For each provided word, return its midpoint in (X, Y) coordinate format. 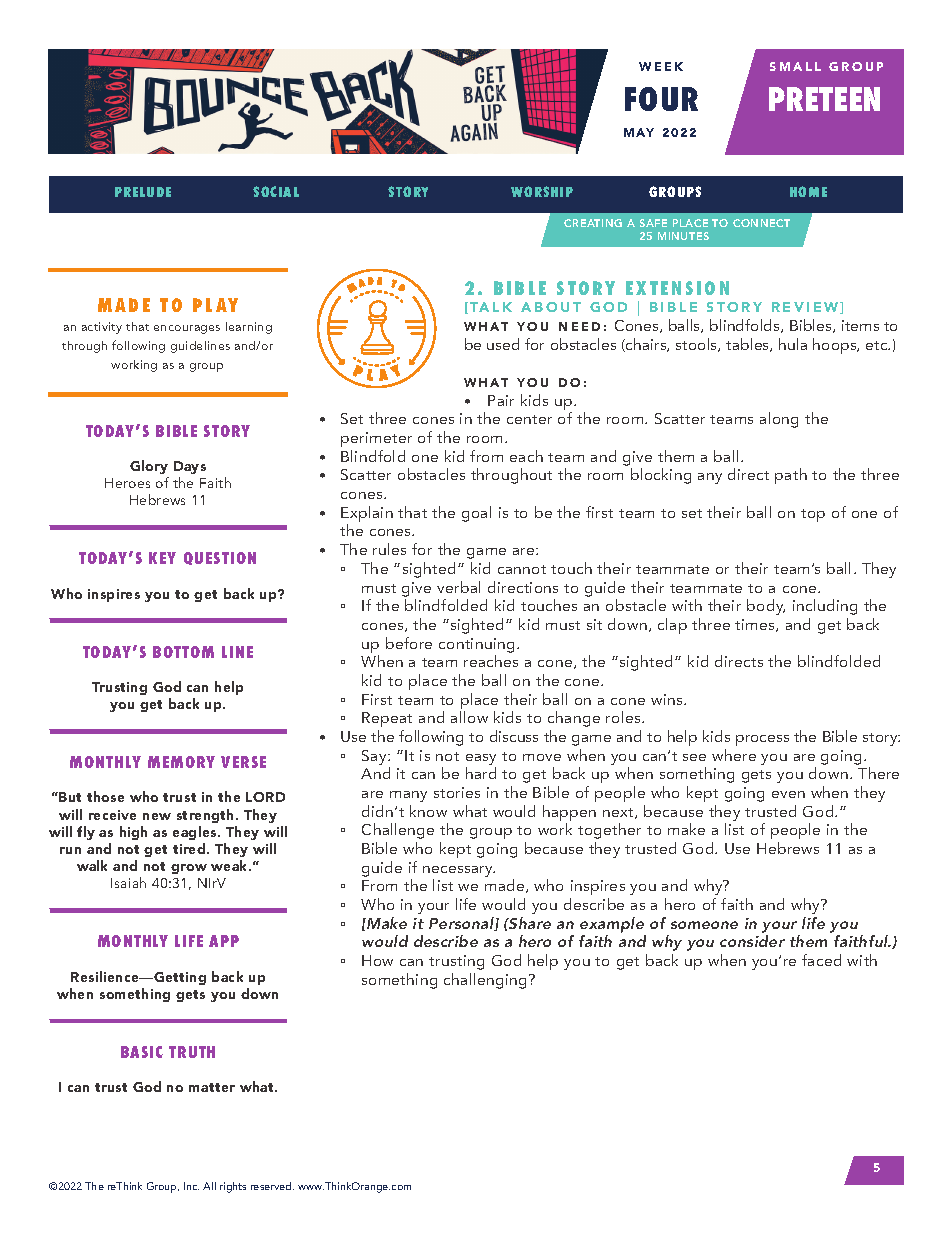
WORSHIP (542, 191)
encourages (187, 329)
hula (793, 344)
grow (189, 869)
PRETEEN (824, 99)
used (503, 344)
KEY (162, 558)
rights (233, 1187)
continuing (476, 645)
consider (752, 941)
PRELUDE (143, 192)
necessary (459, 871)
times (756, 625)
